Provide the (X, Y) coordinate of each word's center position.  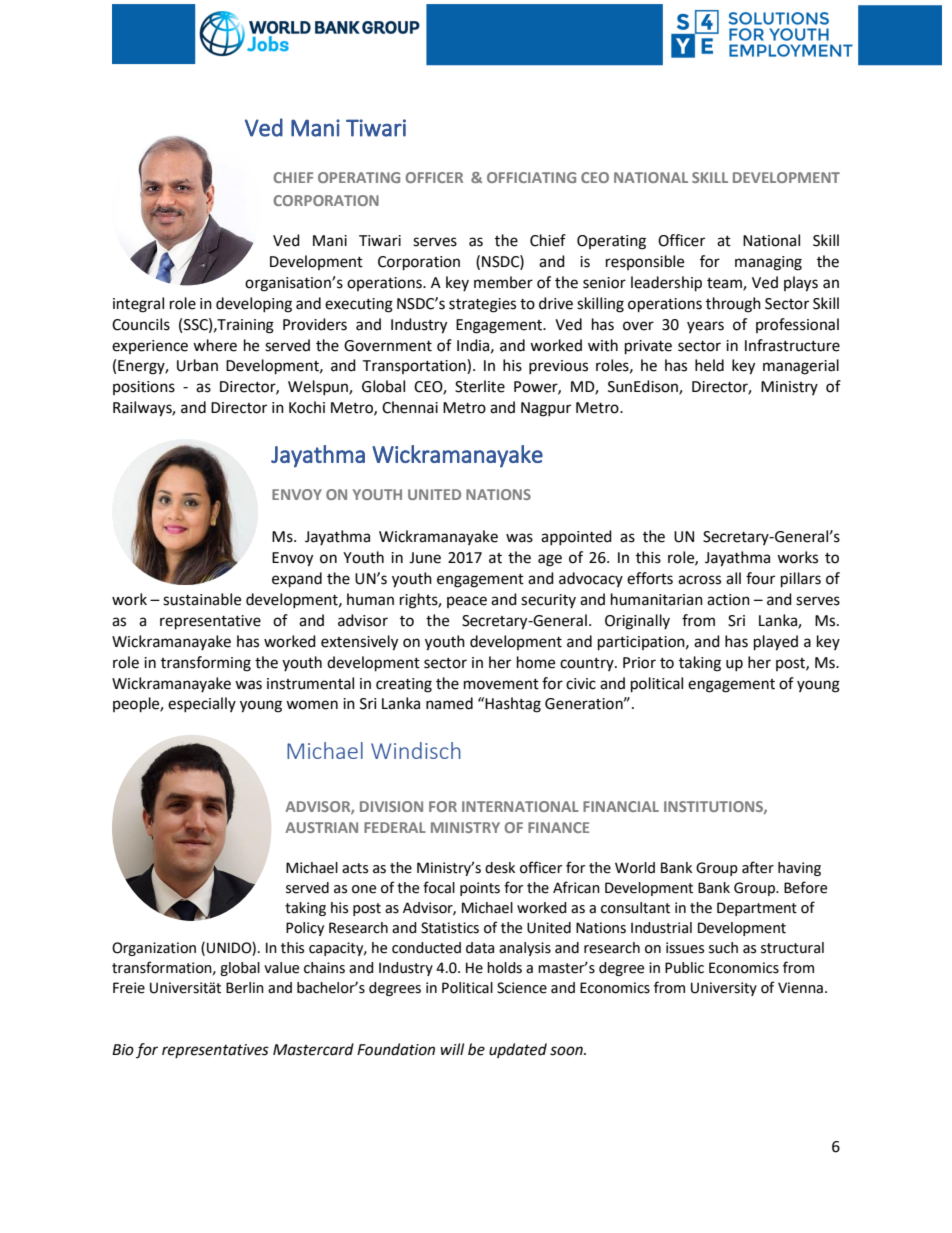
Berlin (245, 988)
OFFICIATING (531, 177)
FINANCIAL (621, 806)
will (452, 1049)
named (449, 703)
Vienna (800, 988)
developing (254, 305)
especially (202, 704)
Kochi (307, 407)
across (699, 580)
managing (768, 263)
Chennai (410, 407)
